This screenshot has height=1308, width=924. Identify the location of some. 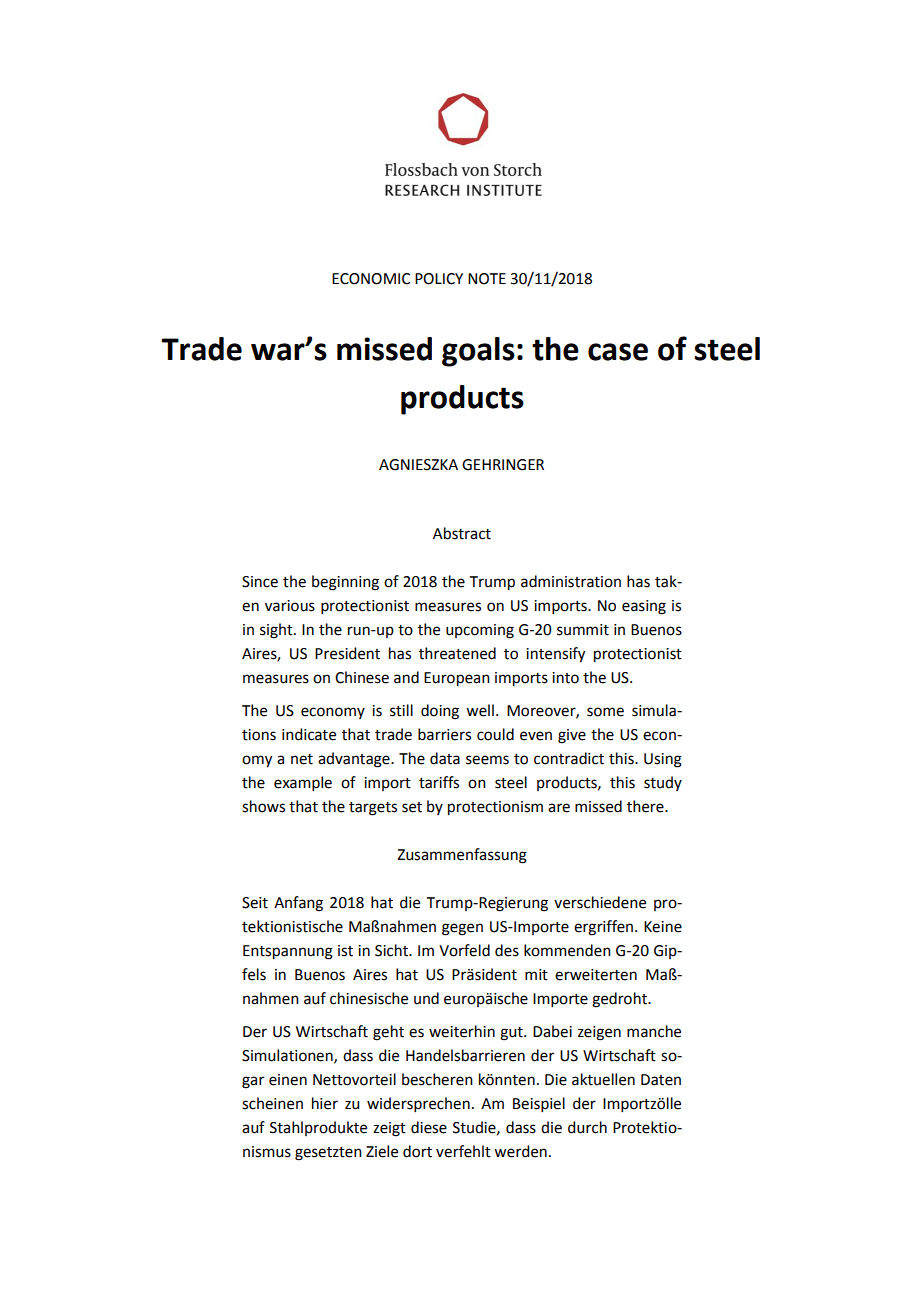
(605, 712).
